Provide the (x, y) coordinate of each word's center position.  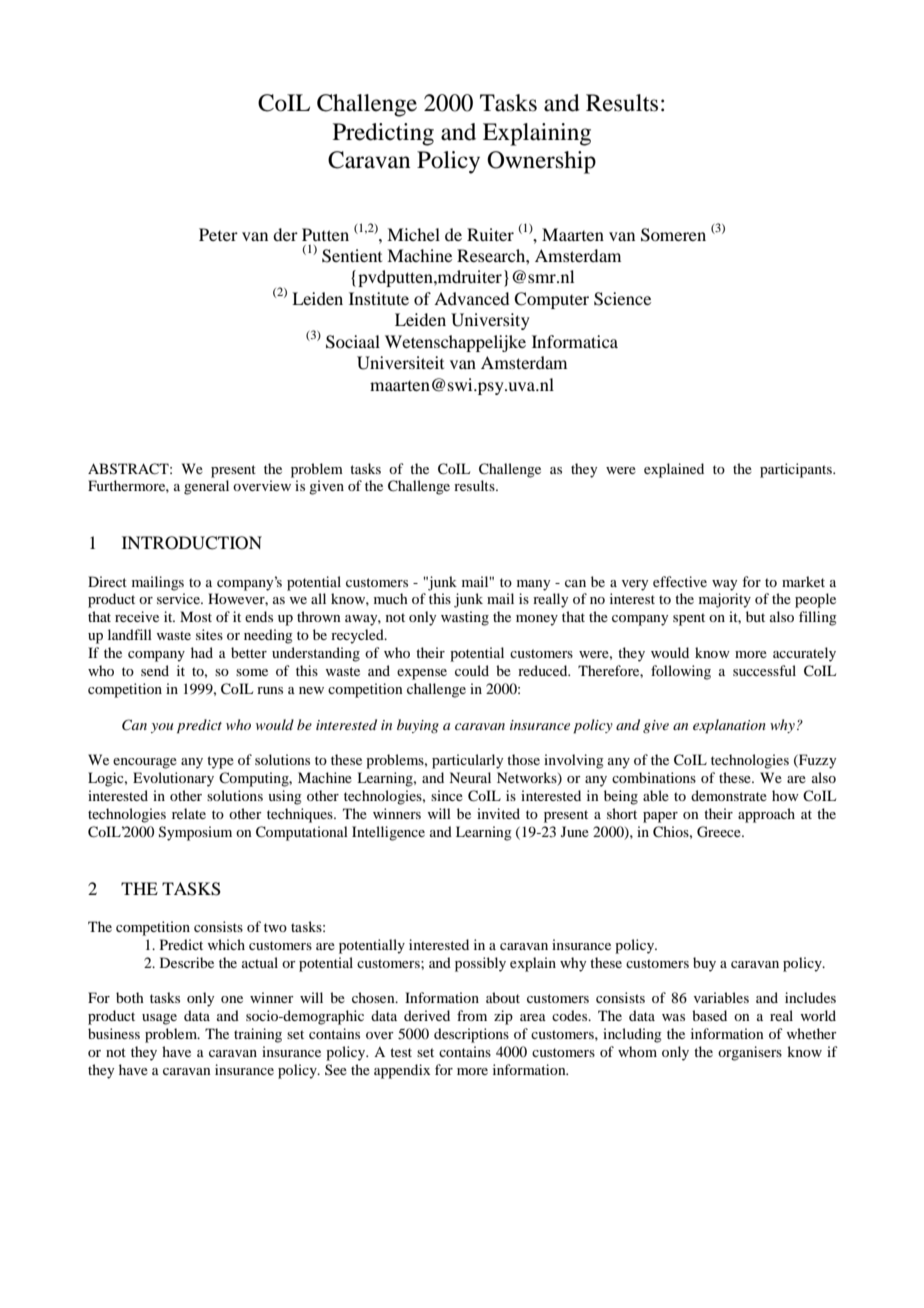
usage (159, 1019)
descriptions (471, 1035)
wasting (465, 618)
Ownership (541, 162)
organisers (750, 1053)
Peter (218, 234)
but (755, 616)
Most (196, 616)
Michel (413, 234)
